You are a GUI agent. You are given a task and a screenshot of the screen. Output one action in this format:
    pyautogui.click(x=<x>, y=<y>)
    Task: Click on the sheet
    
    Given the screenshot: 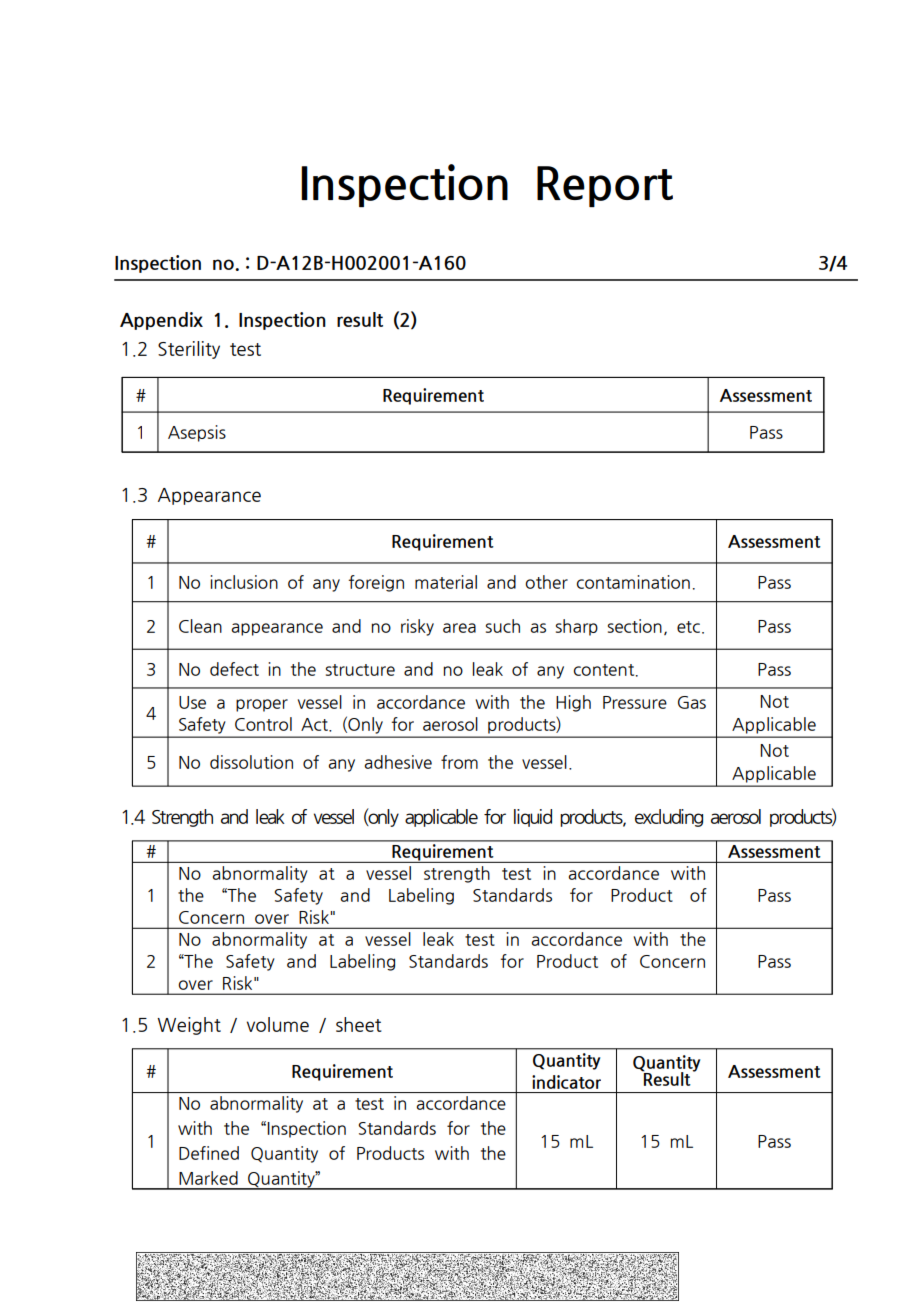 What is the action you would take?
    pyautogui.click(x=359, y=1024)
